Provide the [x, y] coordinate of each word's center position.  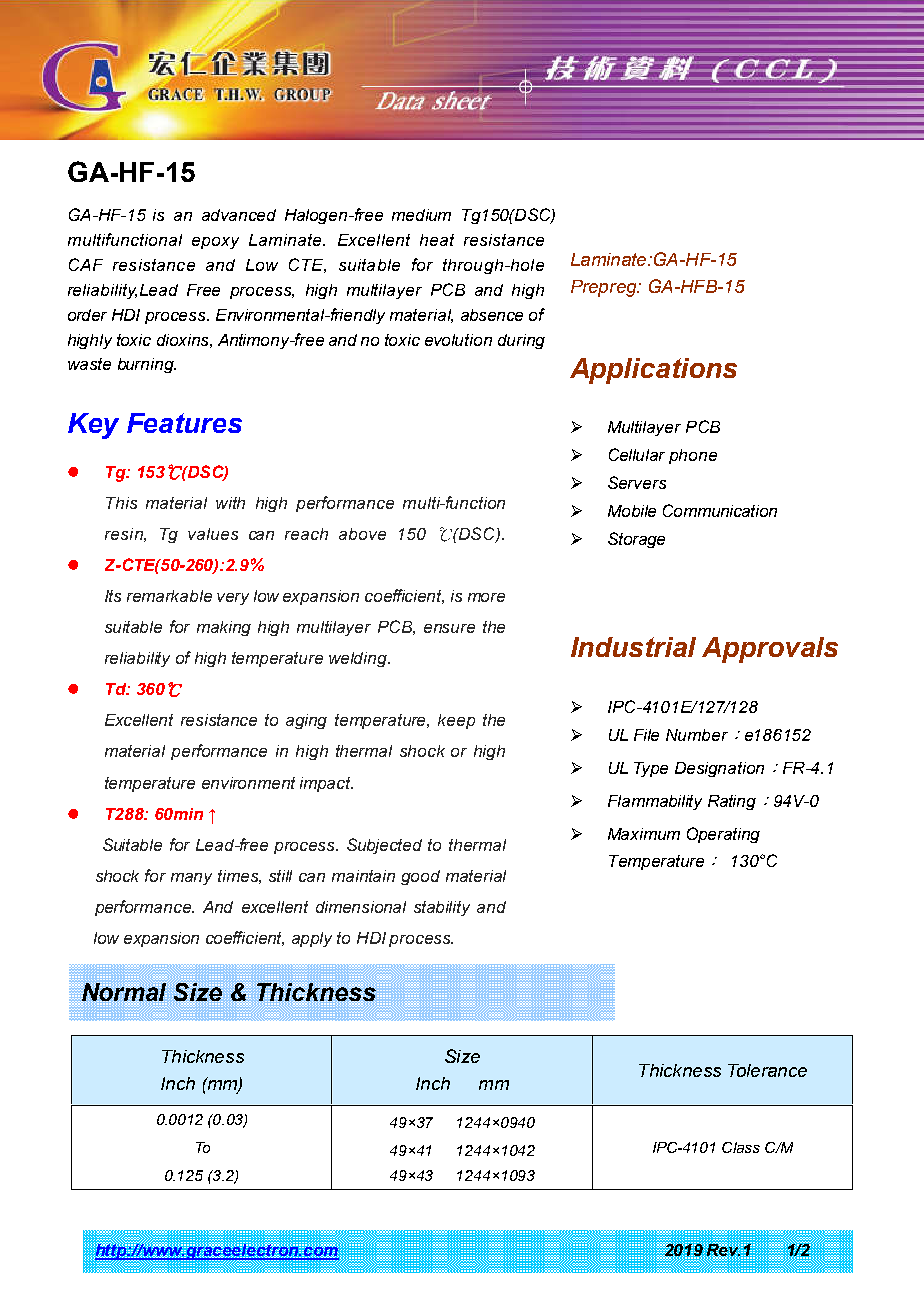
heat [437, 240]
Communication [720, 510]
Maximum [644, 834]
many [191, 879]
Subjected [384, 846]
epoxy [215, 243]
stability [442, 908]
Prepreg [605, 288]
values [213, 534]
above [362, 534]
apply [312, 939]
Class [741, 1147]
